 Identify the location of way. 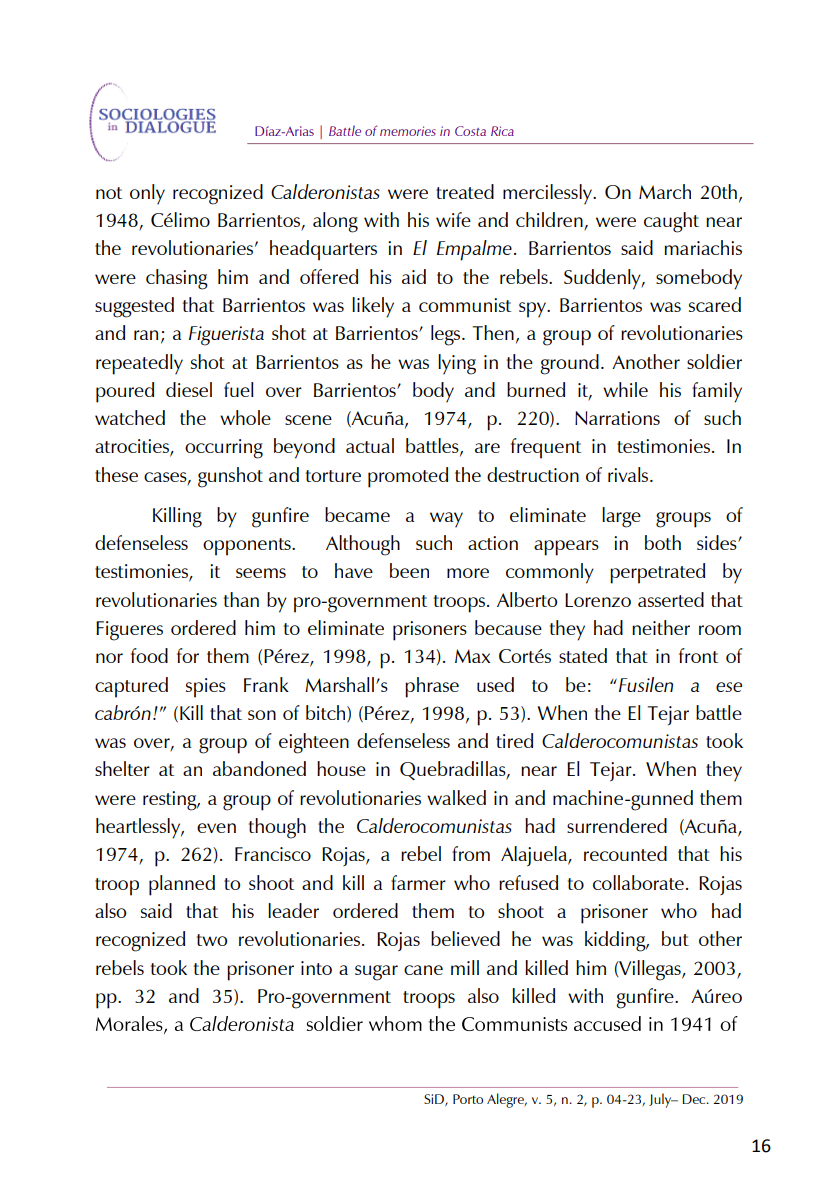
(446, 520).
